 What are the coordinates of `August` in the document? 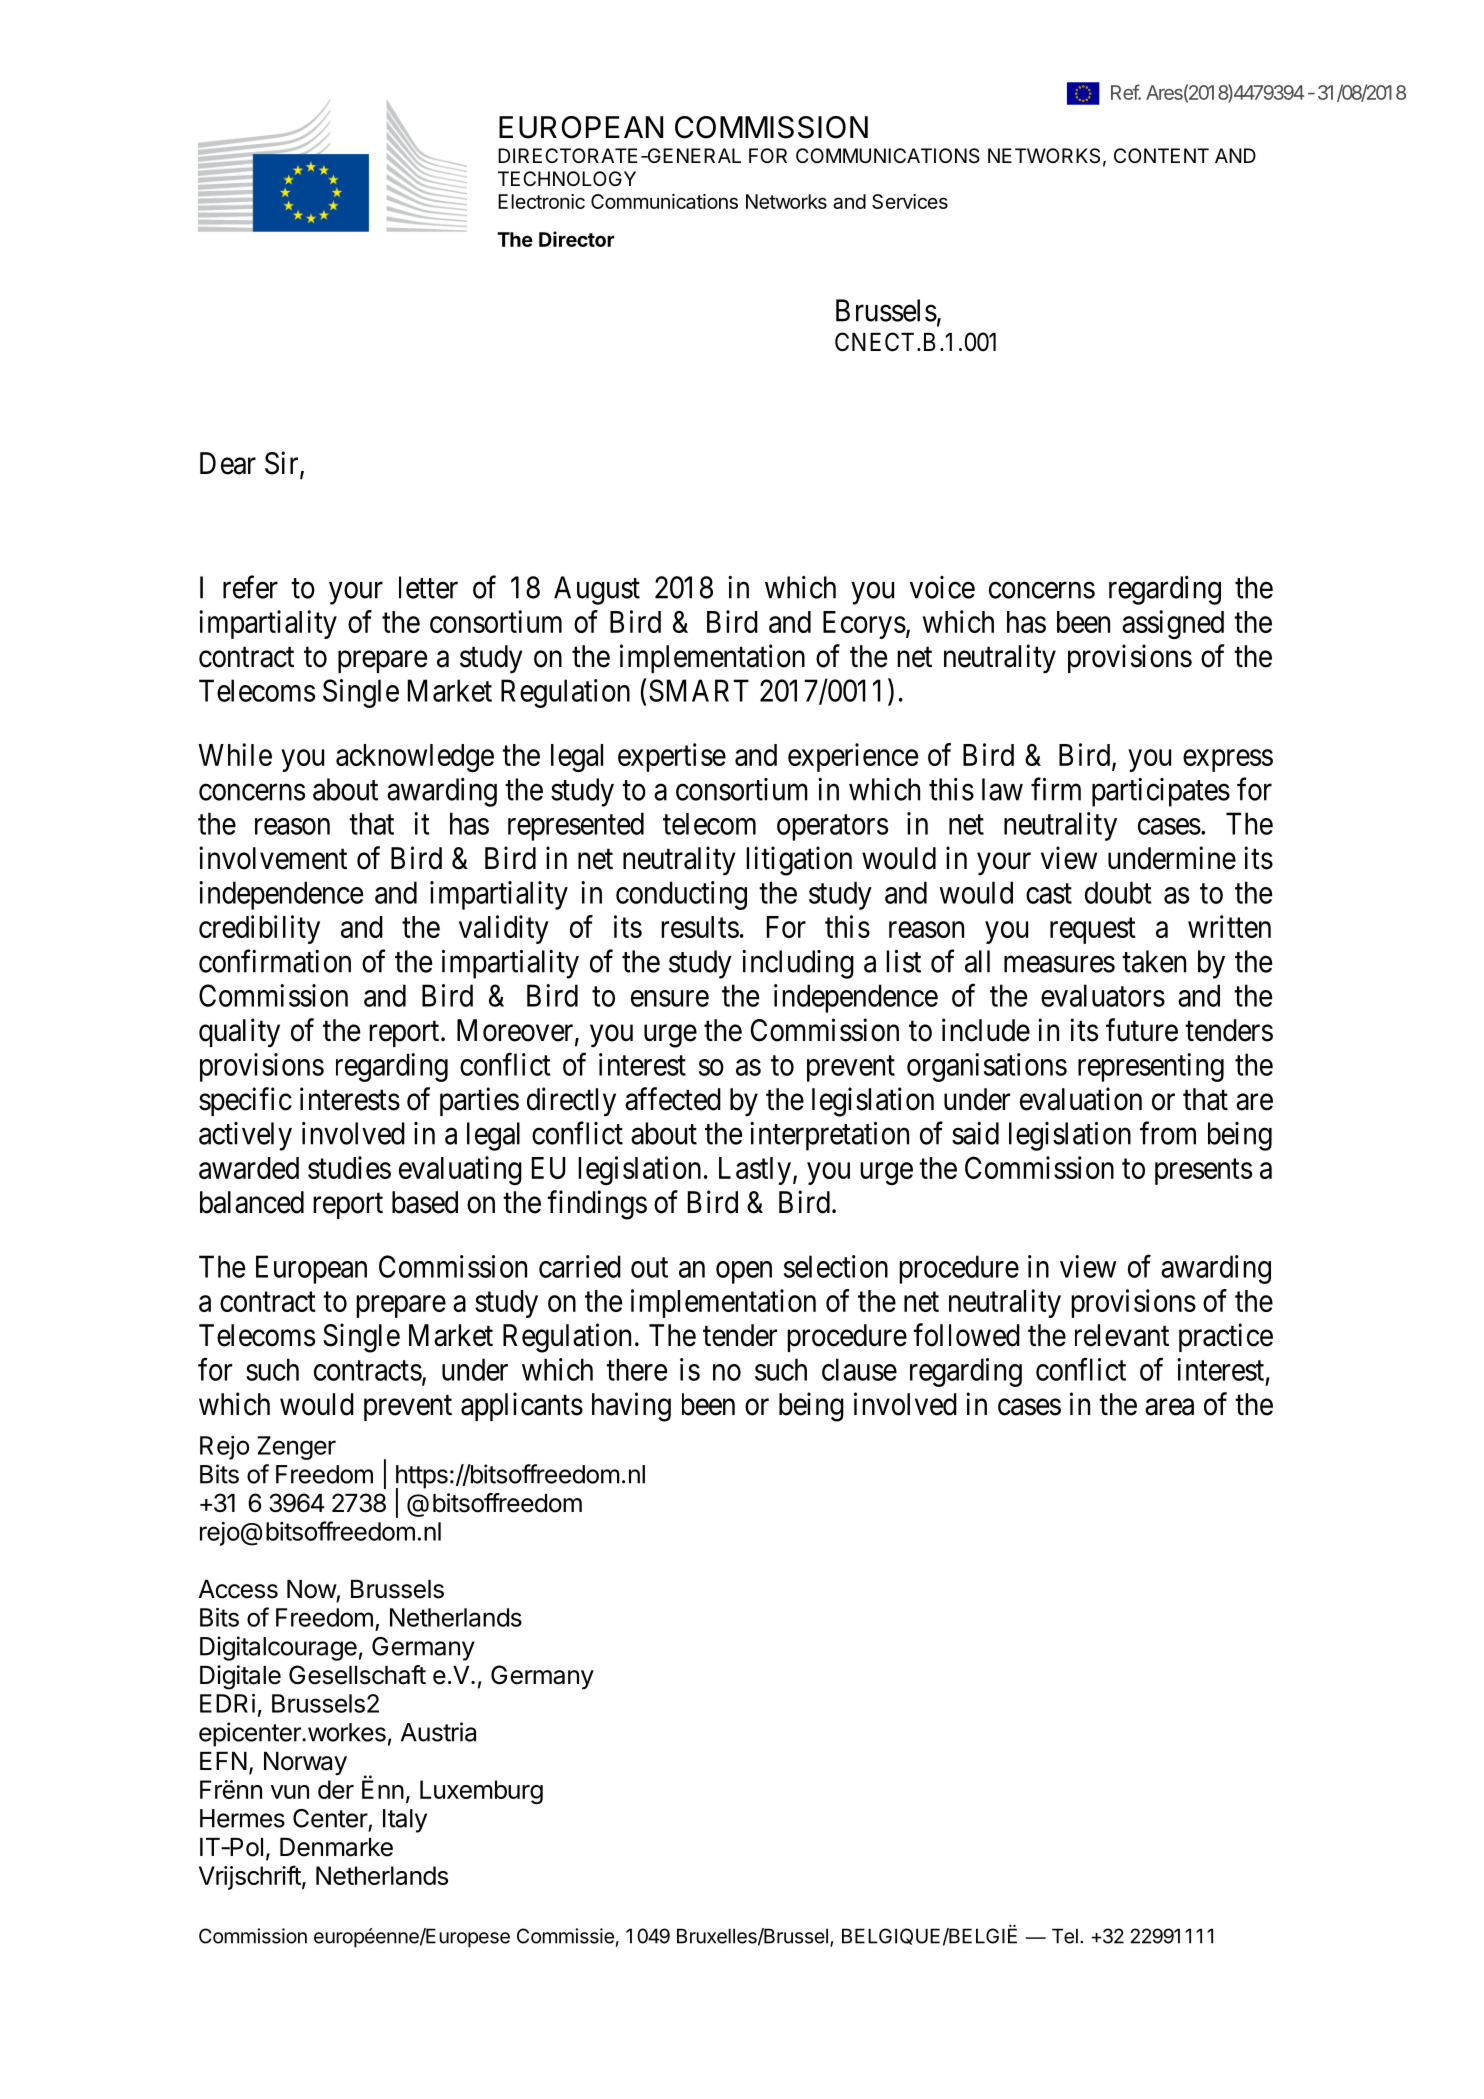 It's located at (597, 590).
